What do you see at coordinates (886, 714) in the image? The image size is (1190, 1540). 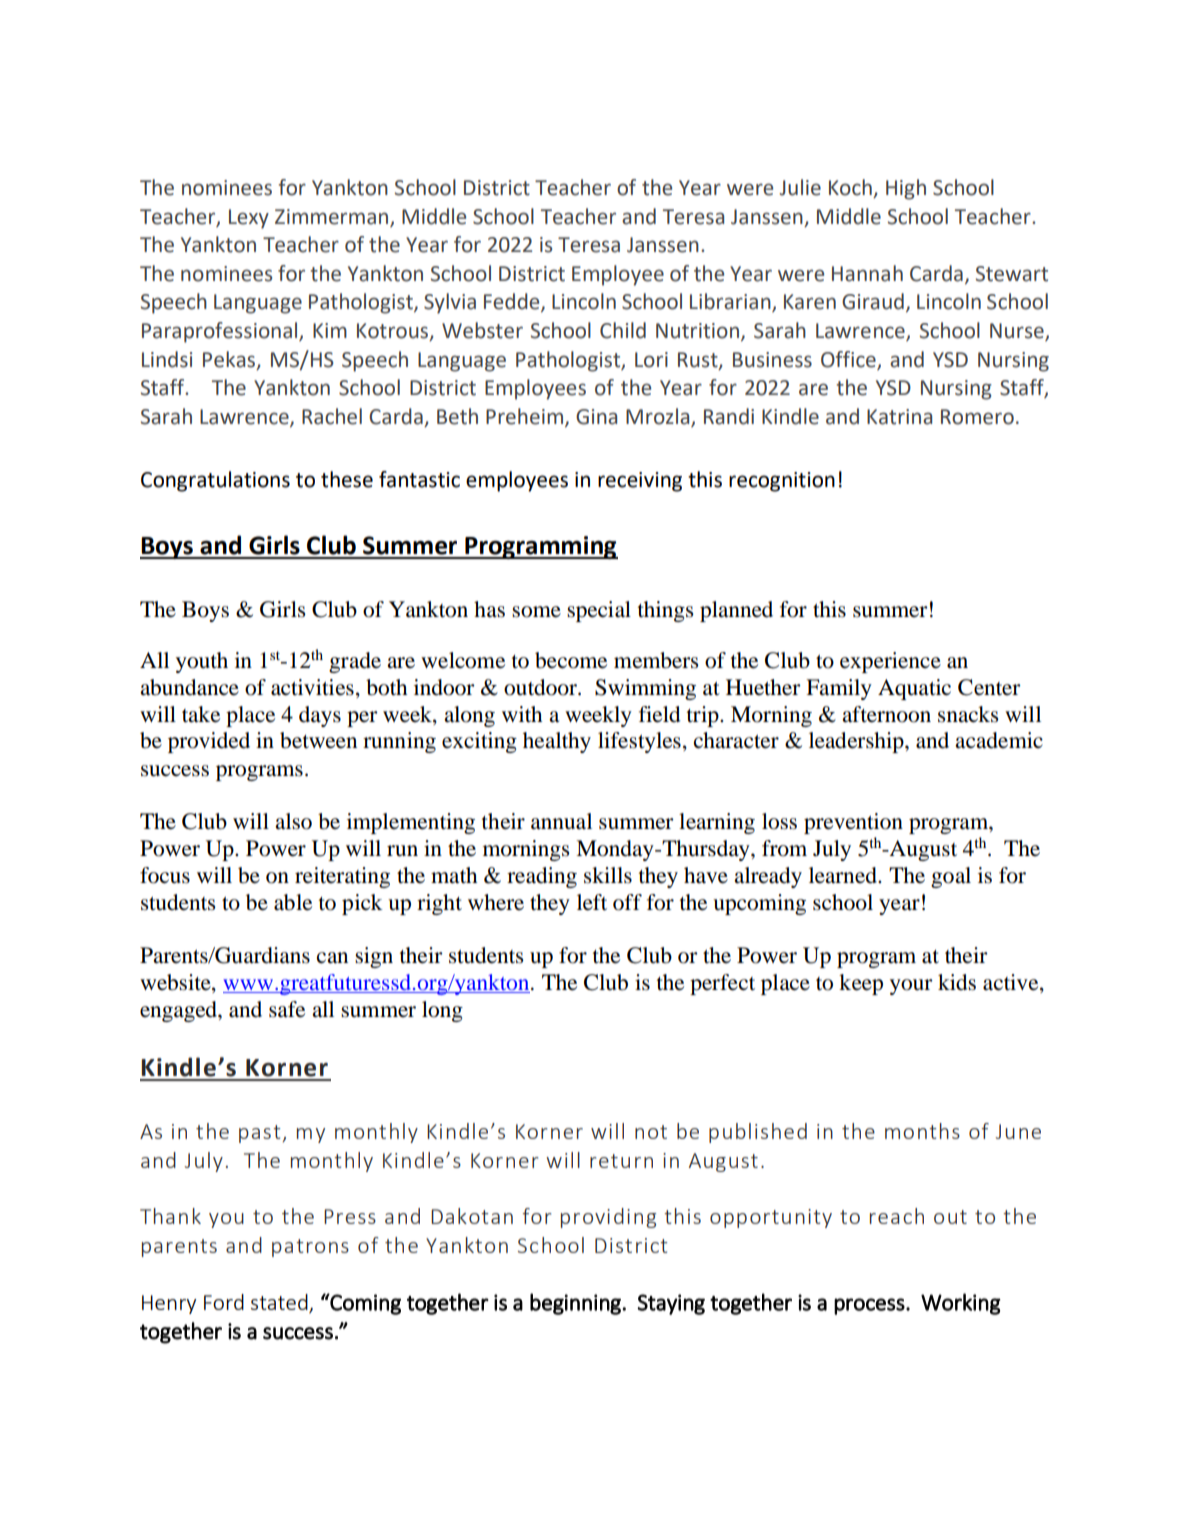 I see `afternoon` at bounding box center [886, 714].
